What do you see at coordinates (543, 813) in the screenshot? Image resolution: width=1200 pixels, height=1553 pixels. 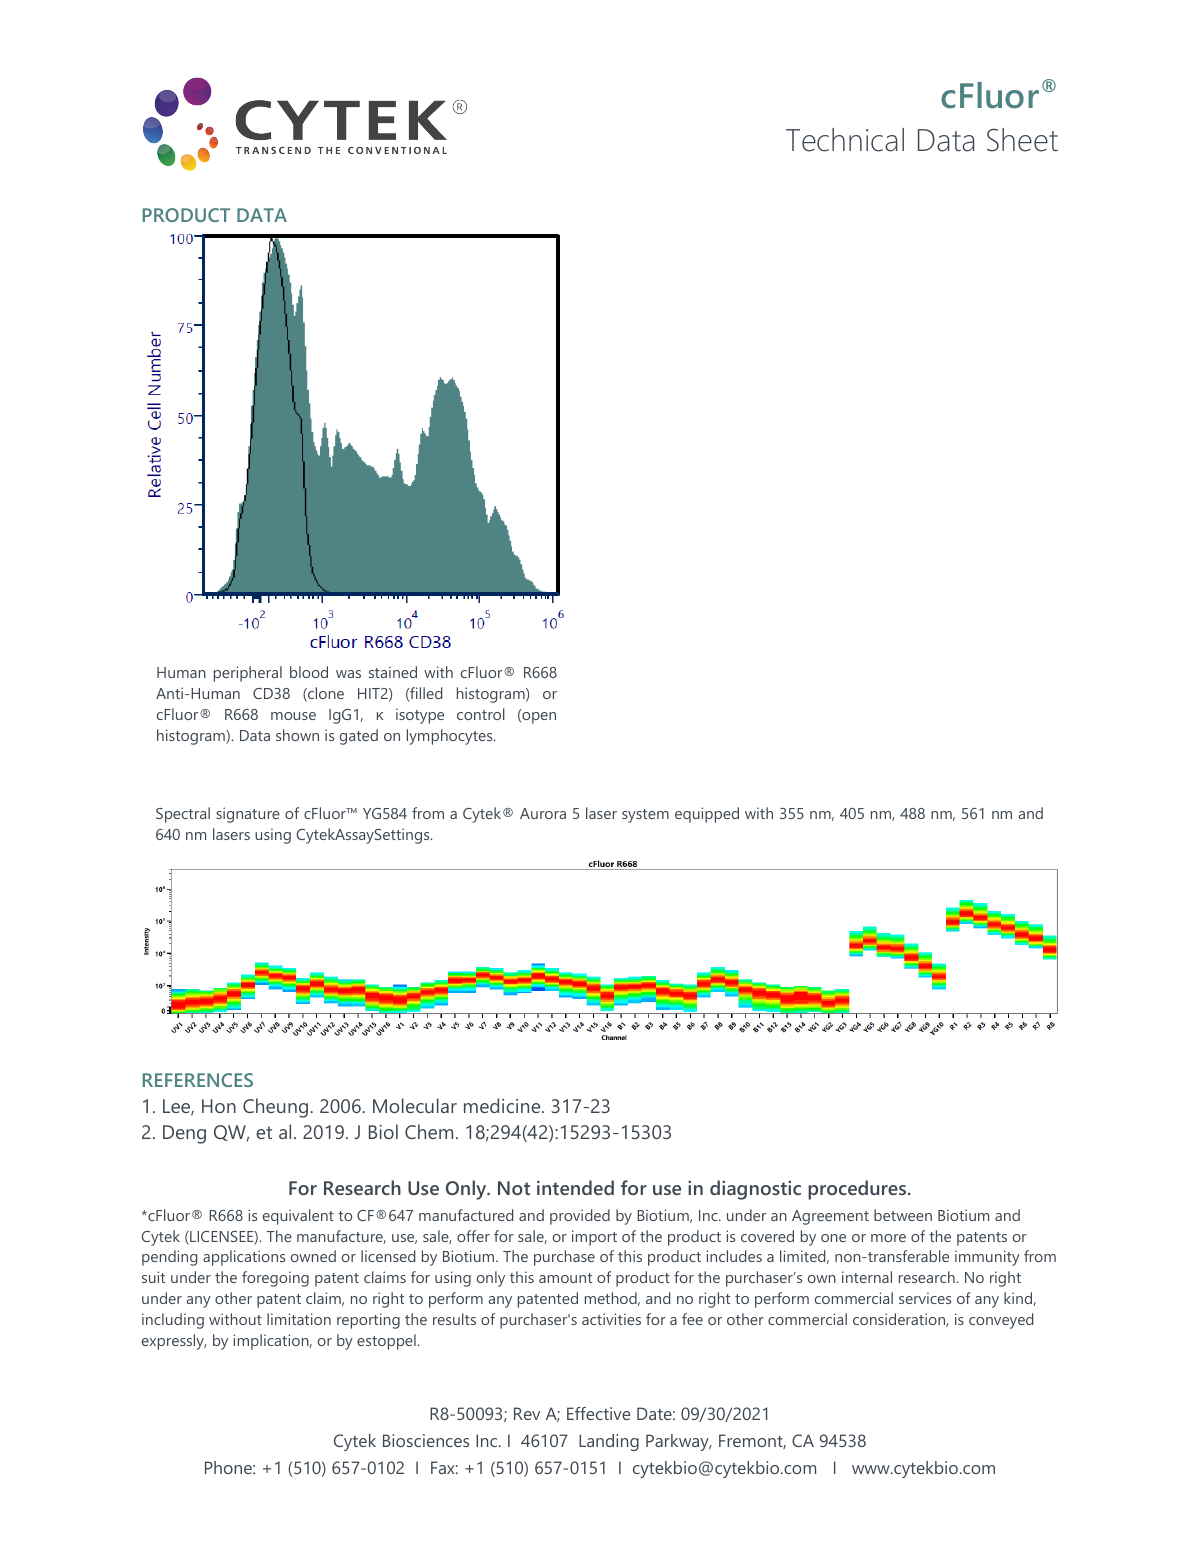 I see `Aurora` at bounding box center [543, 813].
